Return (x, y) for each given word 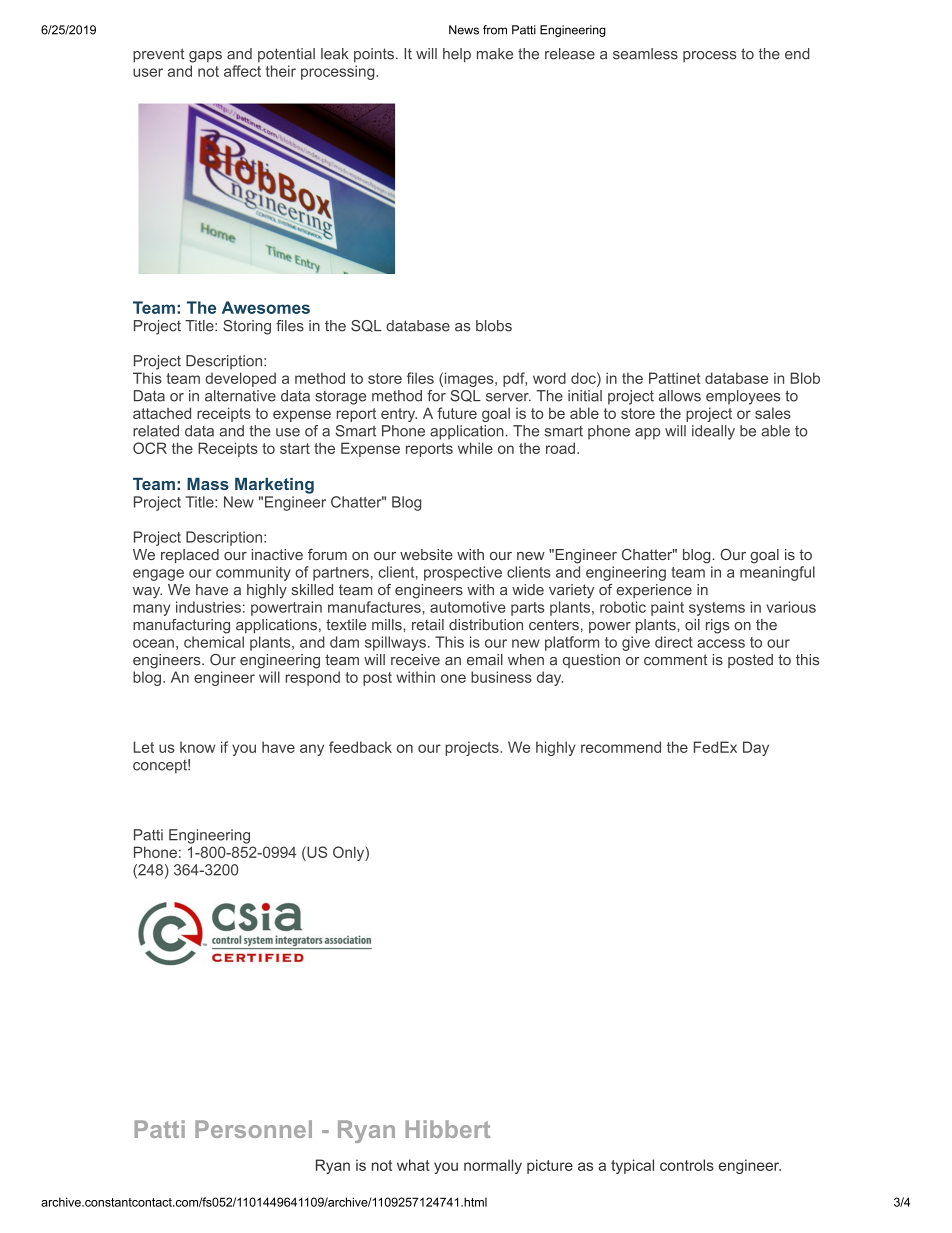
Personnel (253, 1129)
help (457, 55)
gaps (205, 57)
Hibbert (448, 1129)
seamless (645, 54)
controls (687, 1165)
